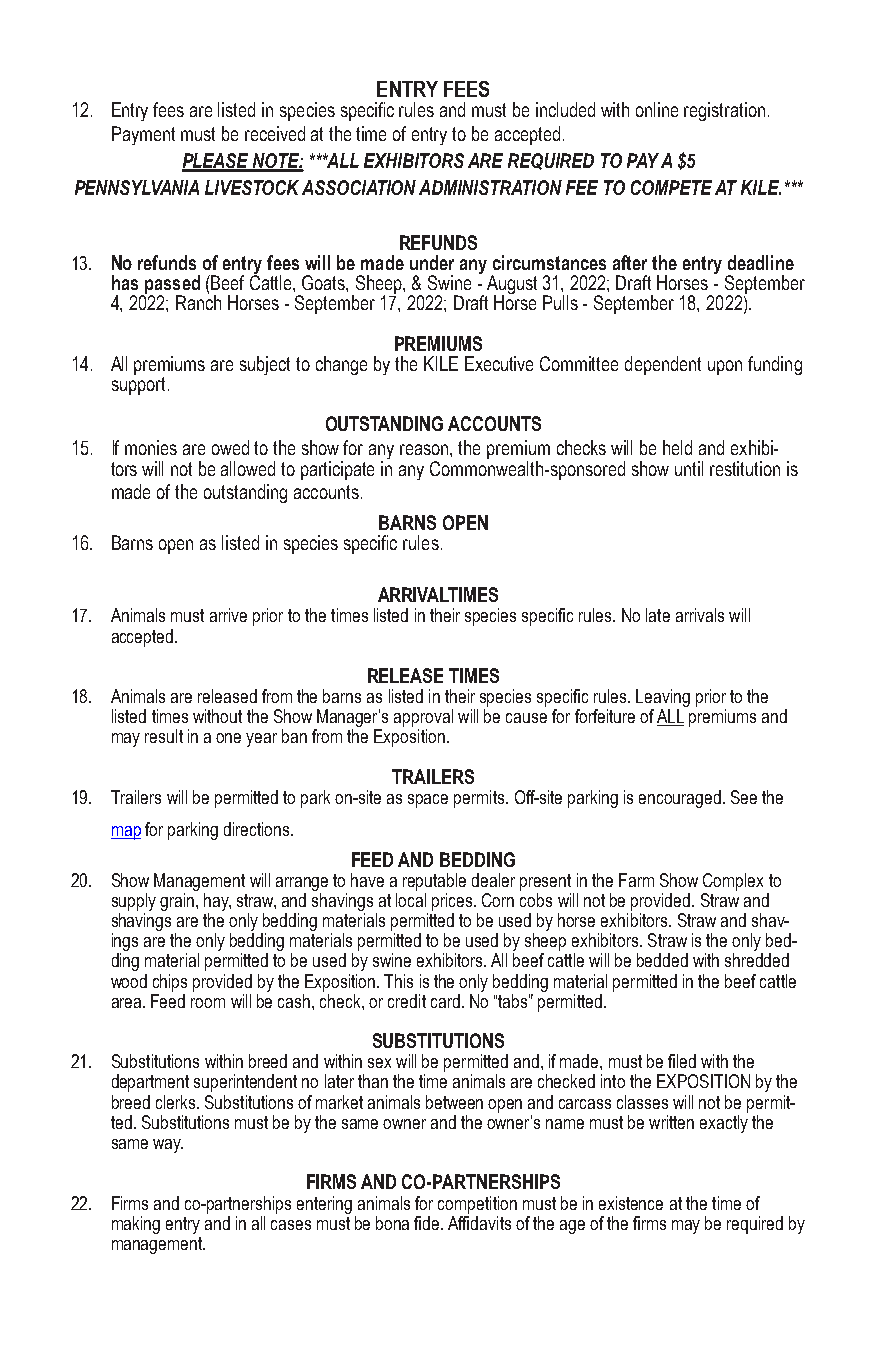 This document has height=1372, width=887. What do you see at coordinates (168, 1146) in the document?
I see `way` at bounding box center [168, 1146].
